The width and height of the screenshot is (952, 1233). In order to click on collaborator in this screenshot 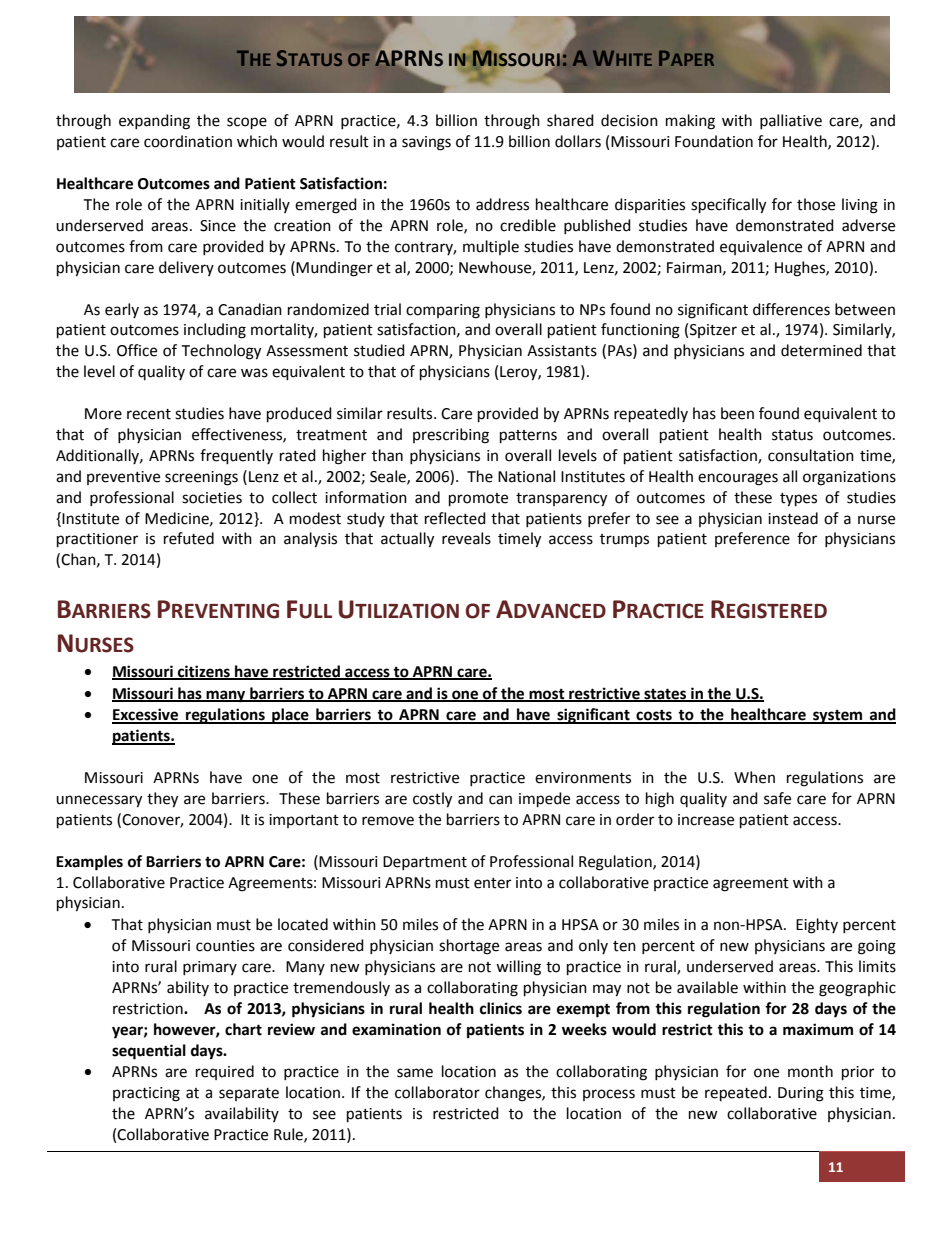, I will do `click(437, 1092)`.
